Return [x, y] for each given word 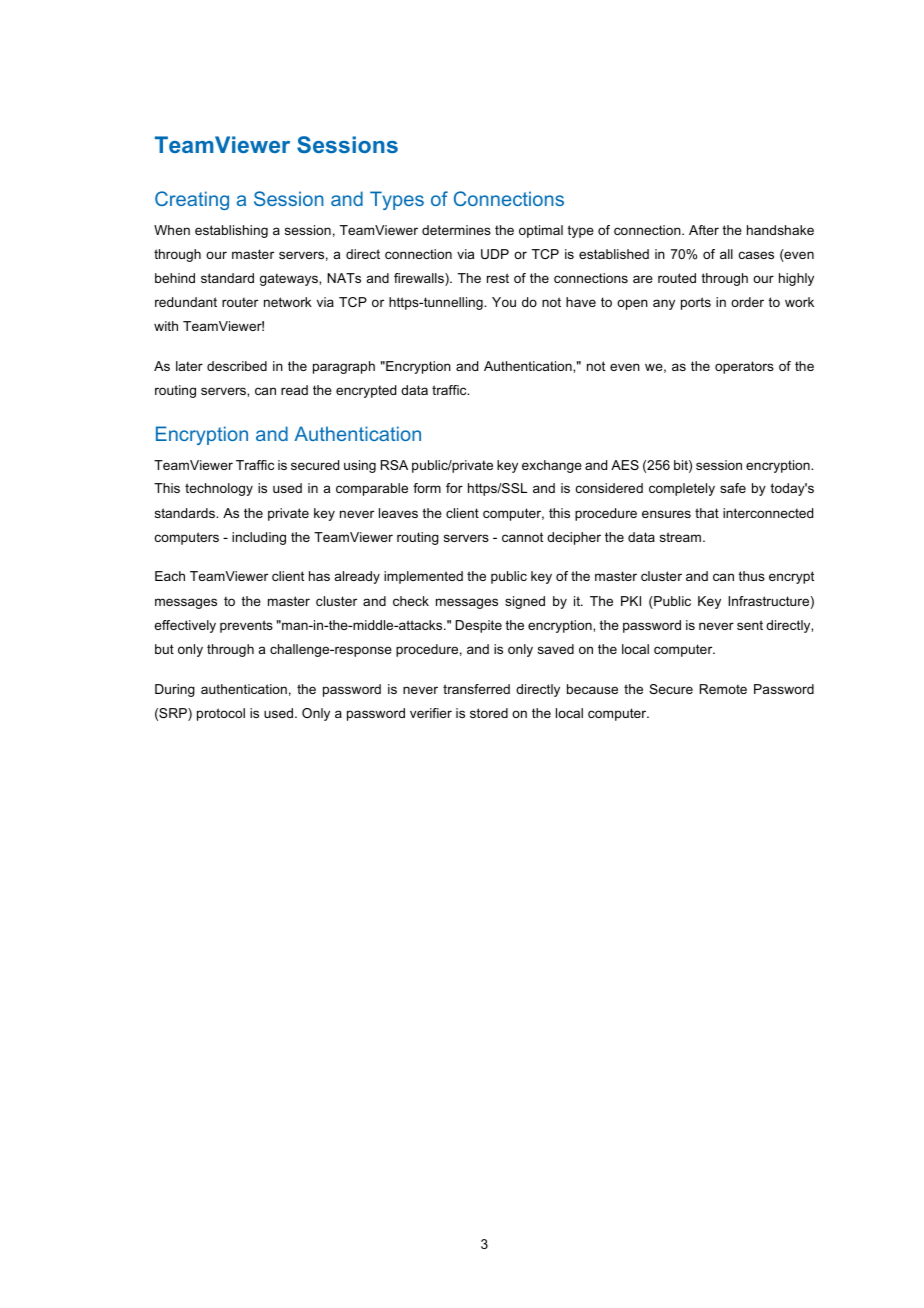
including [259, 538]
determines [456, 230]
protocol [221, 714]
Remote [723, 689]
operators [744, 367]
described [237, 366]
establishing [231, 231]
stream [680, 537]
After [704, 230]
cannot [522, 537]
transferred [476, 689]
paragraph [344, 367]
